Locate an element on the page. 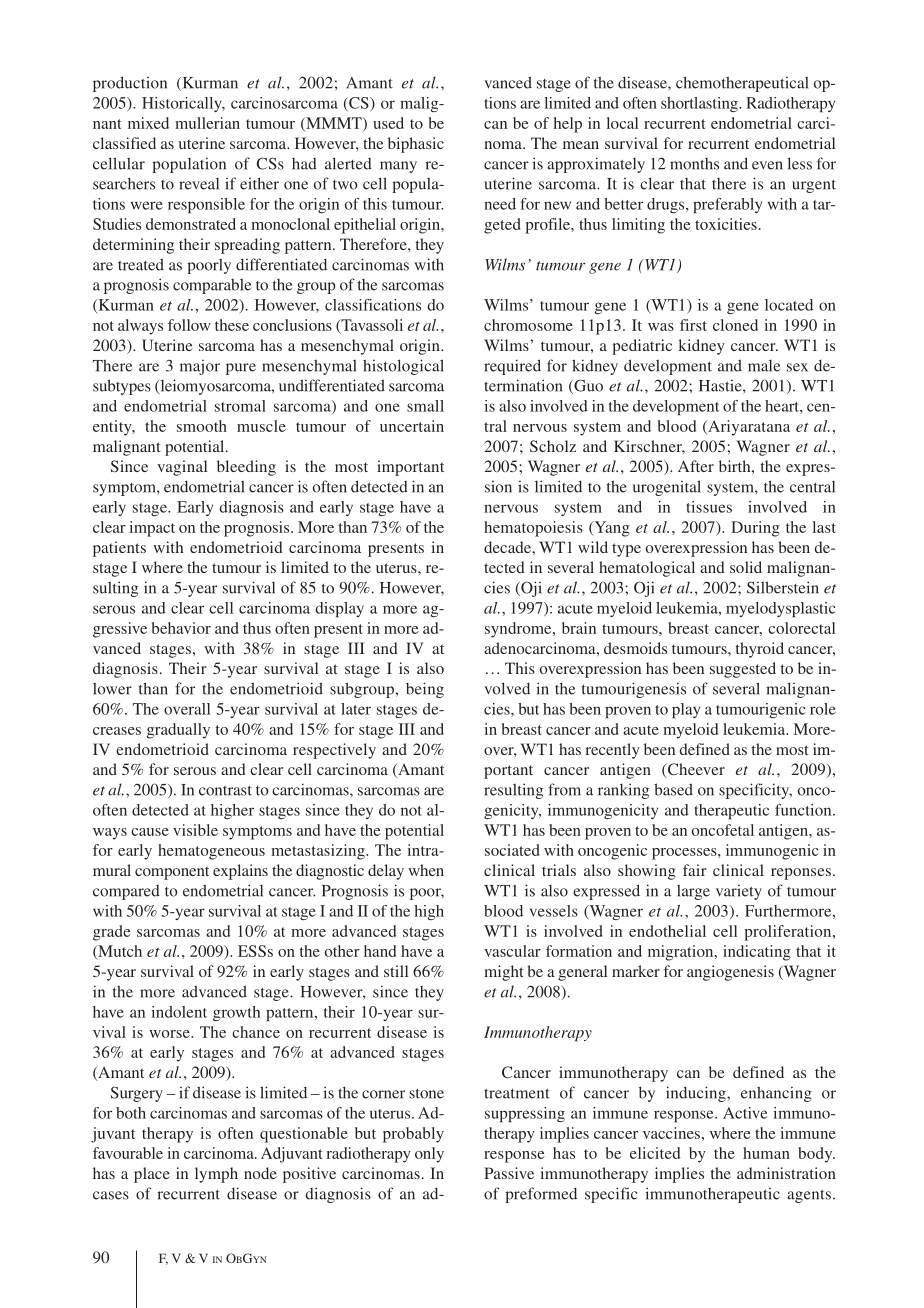 The image size is (924, 1308). production is located at coordinates (130, 84).
